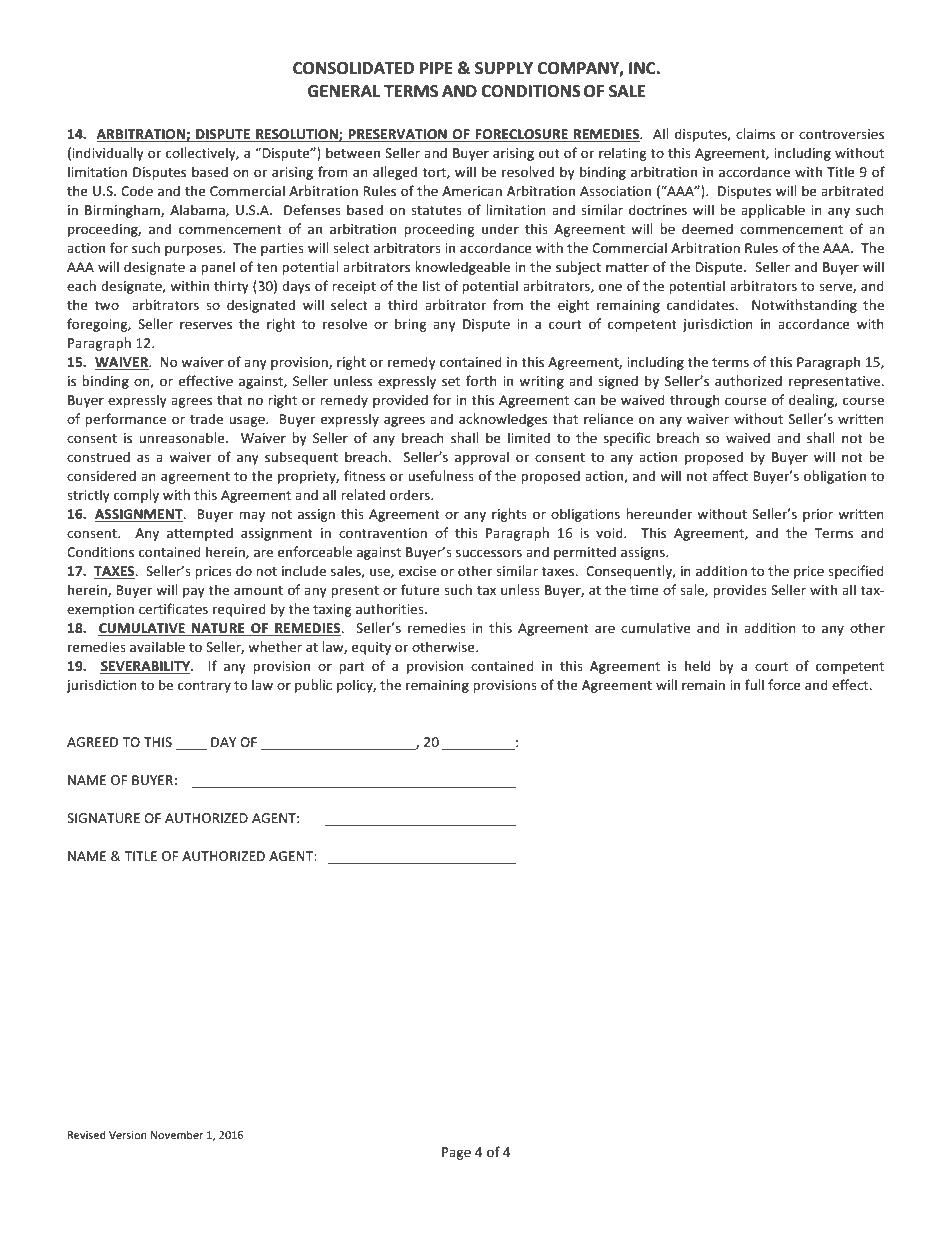 The image size is (952, 1233). What do you see at coordinates (194, 592) in the screenshot?
I see `pay` at bounding box center [194, 592].
